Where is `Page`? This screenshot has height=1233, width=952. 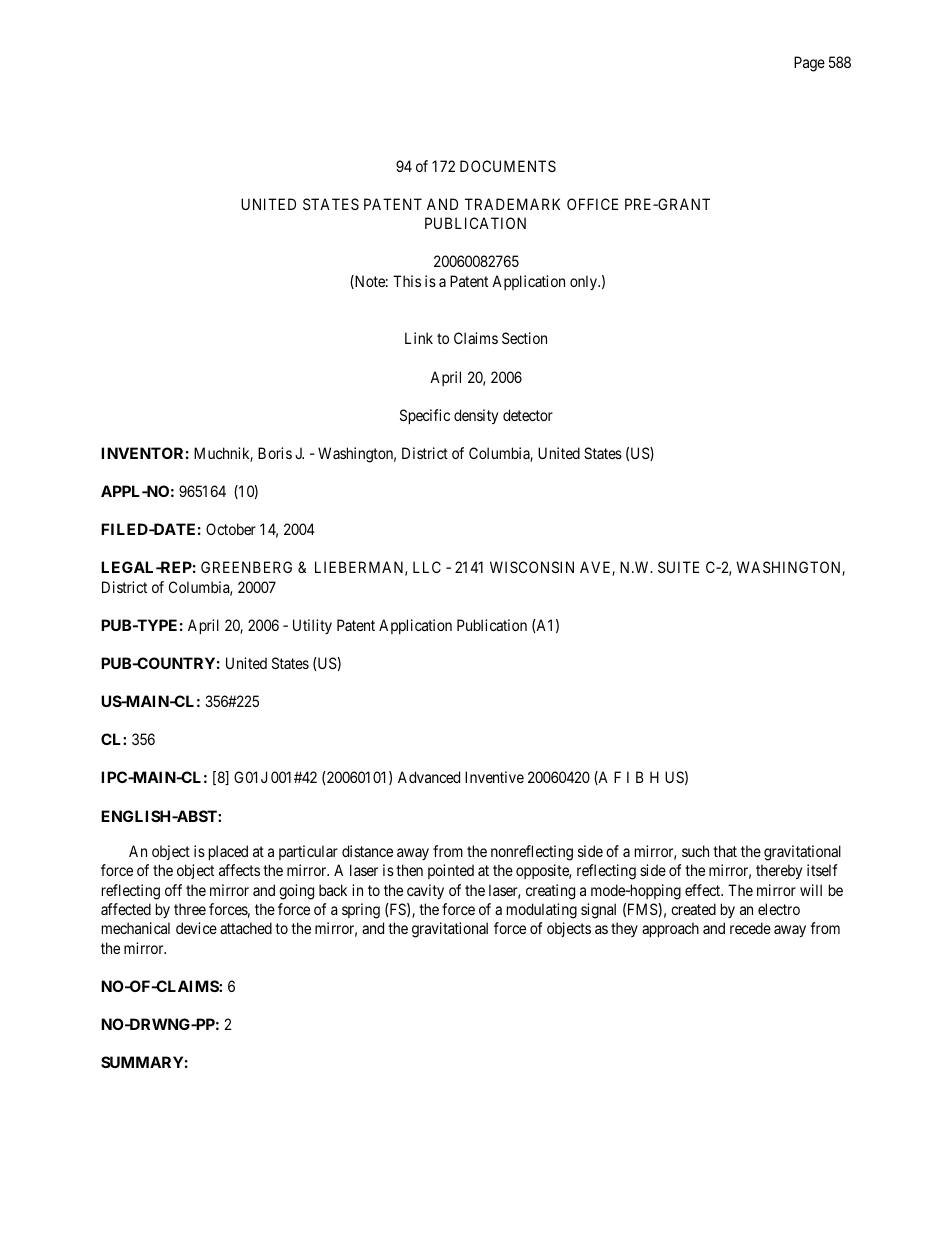
Page is located at coordinates (809, 64).
